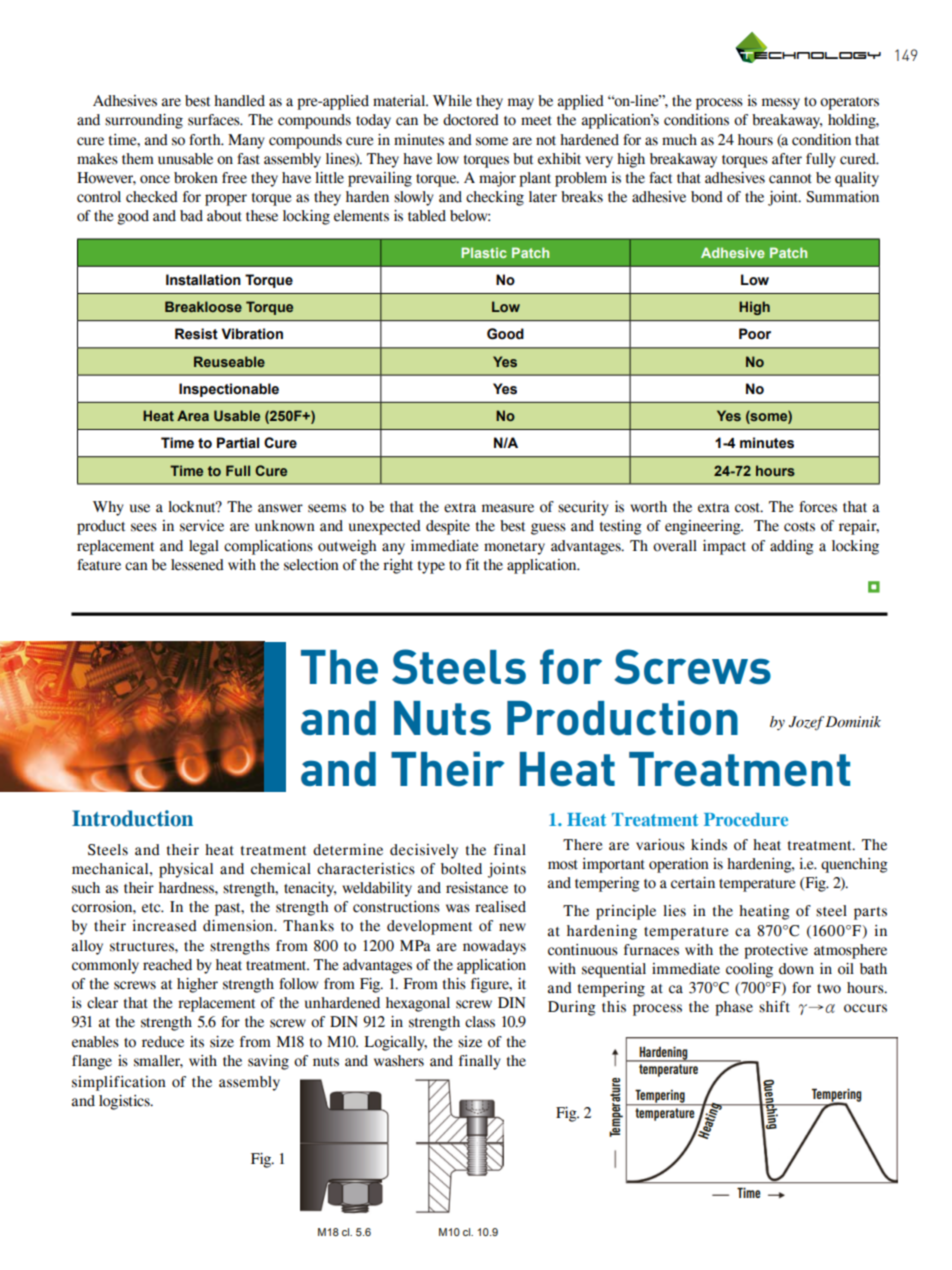 The image size is (952, 1270). What do you see at coordinates (471, 120) in the image?
I see `doctored` at bounding box center [471, 120].
